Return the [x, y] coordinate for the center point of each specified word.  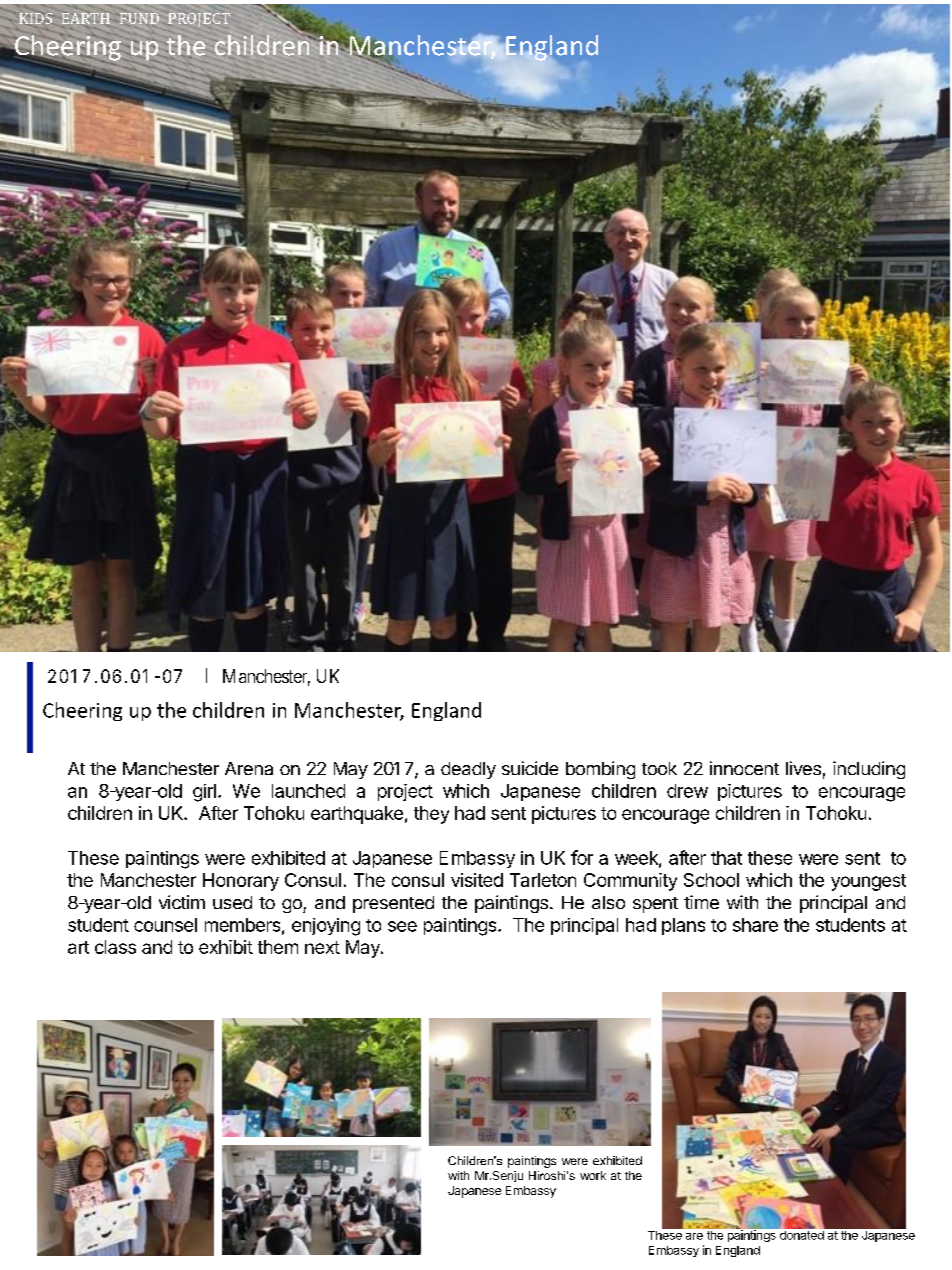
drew [687, 791]
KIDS [35, 18]
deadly [468, 770]
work [593, 1175]
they [431, 815]
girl [204, 793]
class [115, 947]
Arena [249, 768]
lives [803, 768]
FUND [139, 18]
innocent [744, 768]
